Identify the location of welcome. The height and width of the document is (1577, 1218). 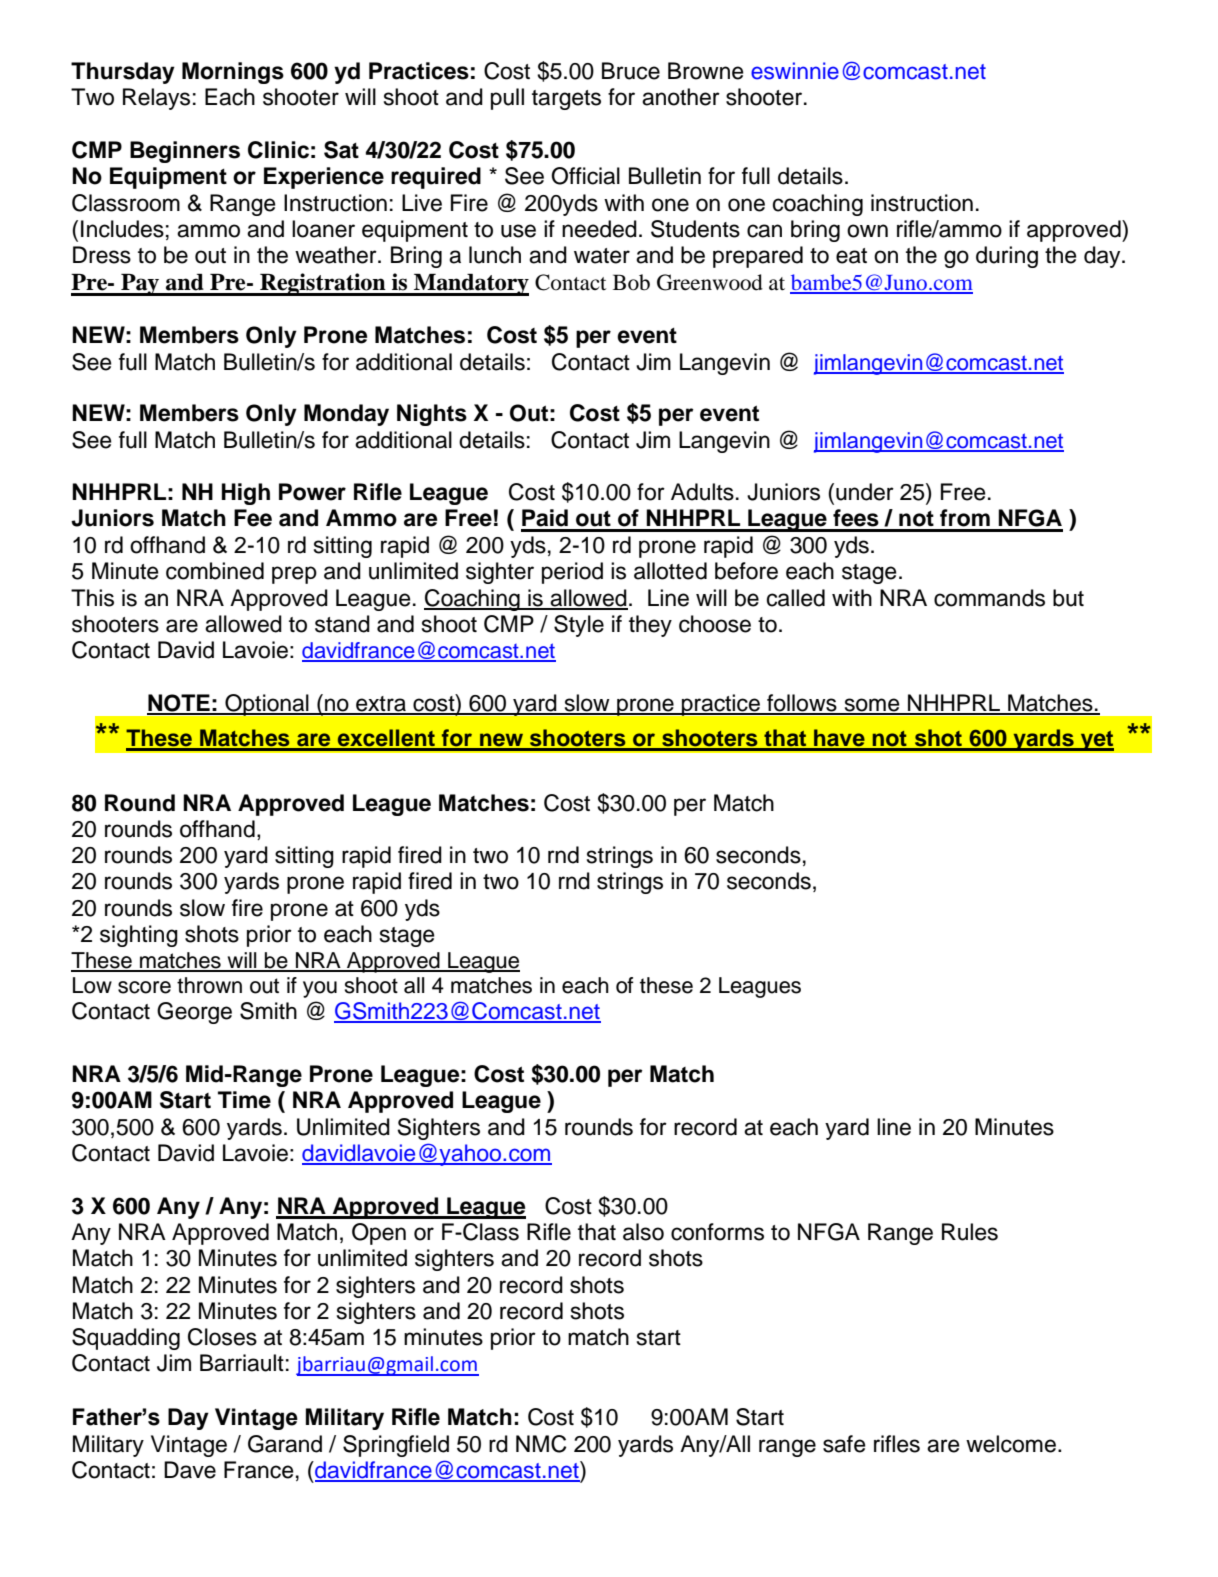
(1011, 1444).
